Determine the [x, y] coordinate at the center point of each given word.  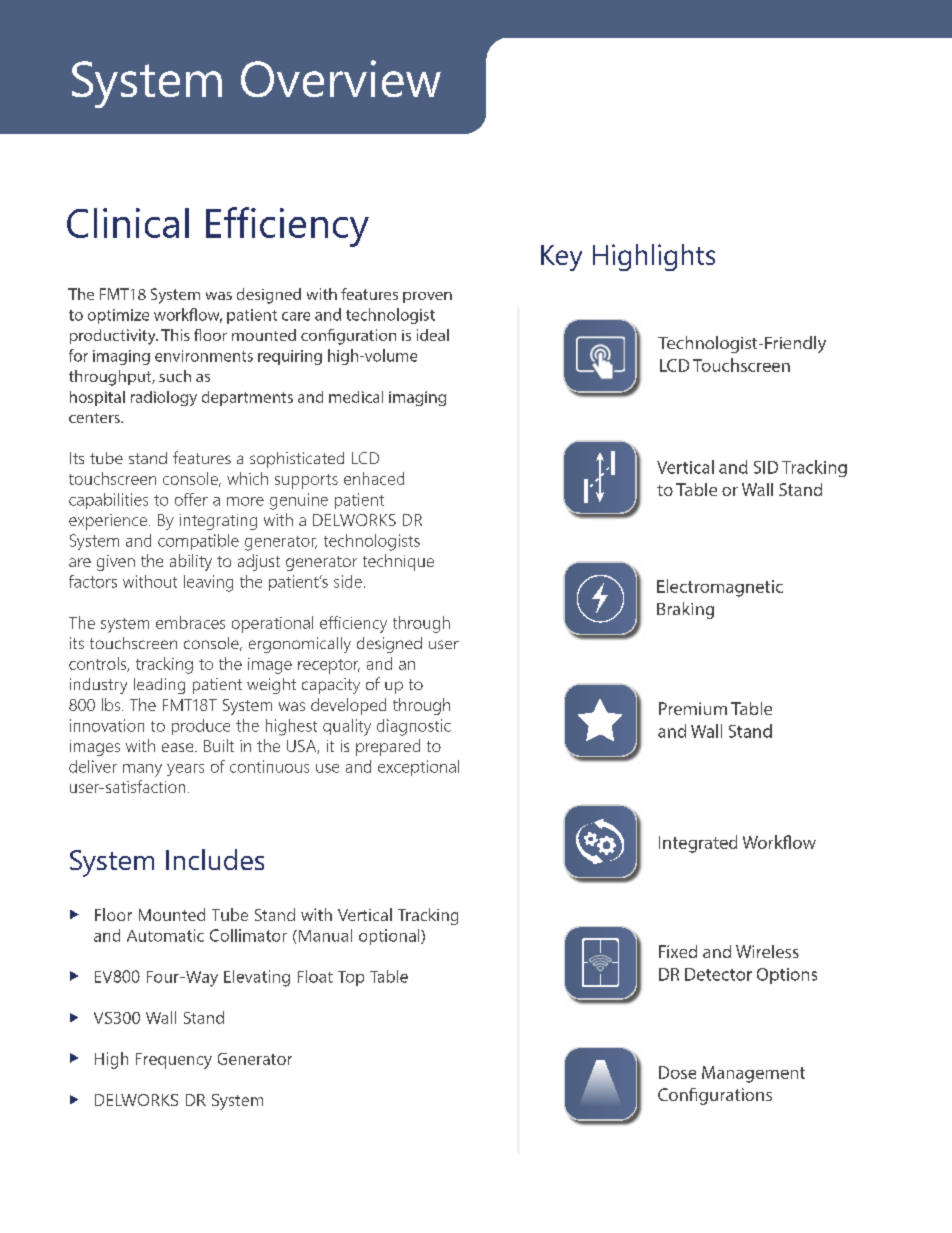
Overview [341, 78]
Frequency [174, 1061]
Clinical [128, 223]
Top [351, 978]
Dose [677, 1072]
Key [561, 258]
